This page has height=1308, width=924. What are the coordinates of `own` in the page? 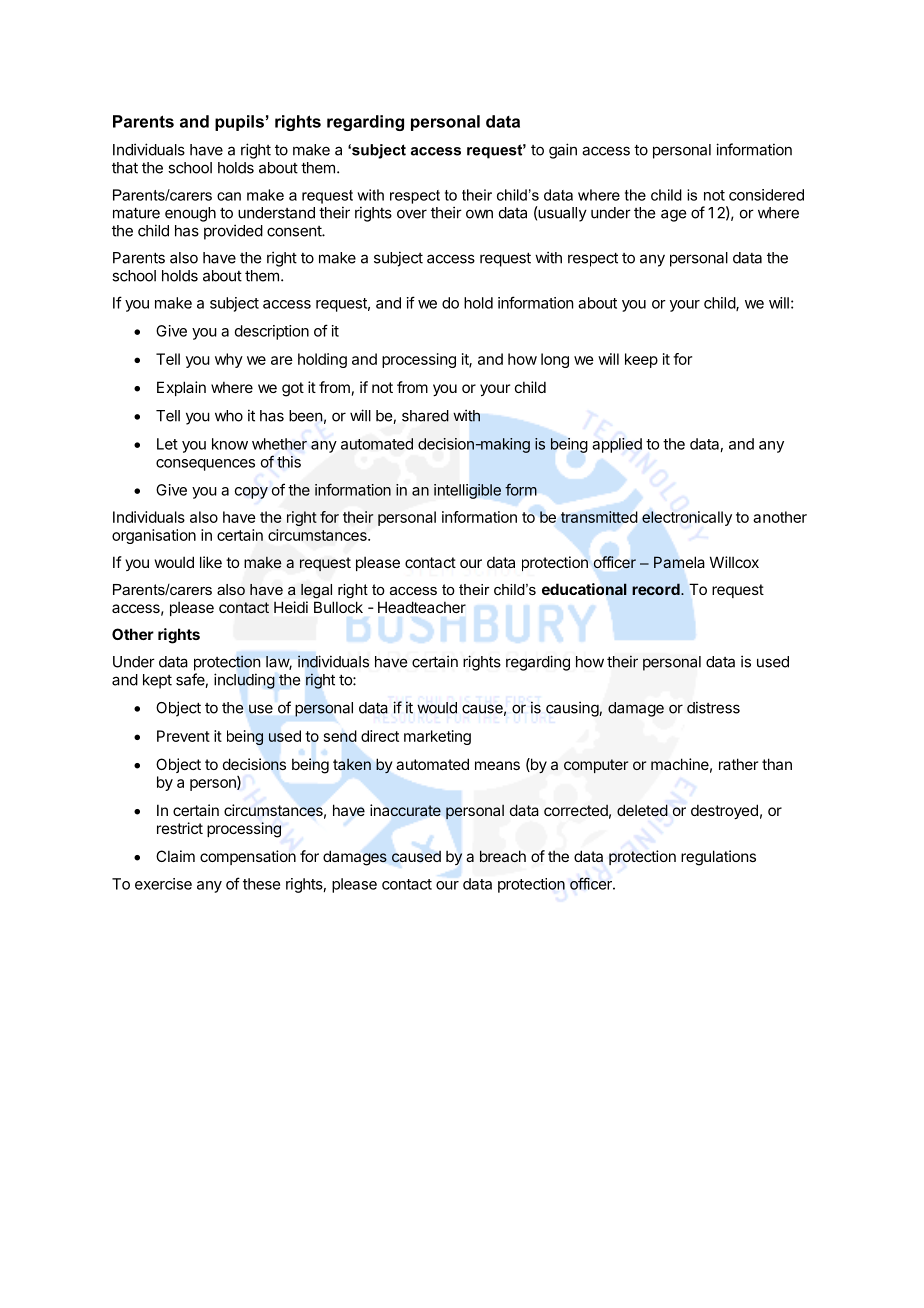 It's located at (479, 214).
